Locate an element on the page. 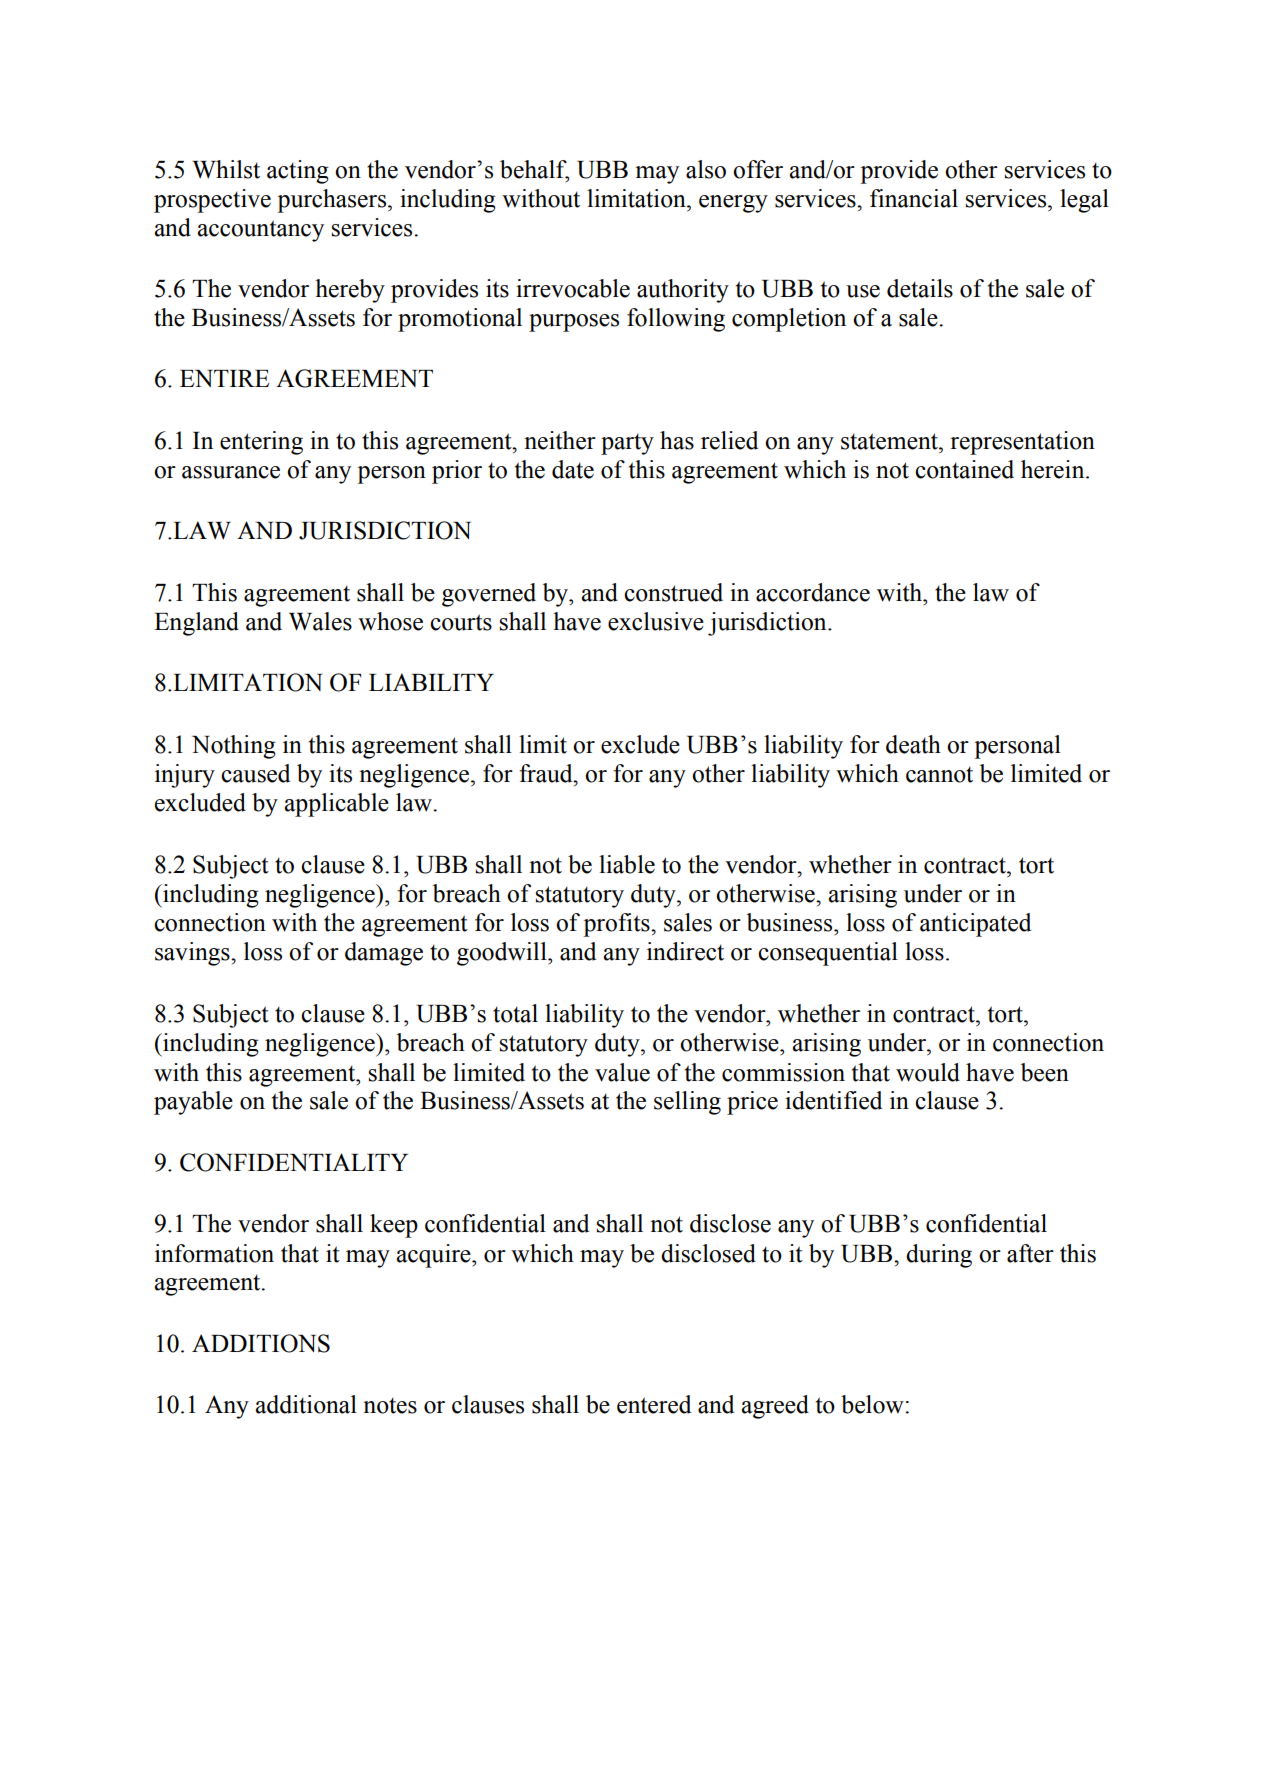 This document has height=1790, width=1265. contained is located at coordinates (964, 469).
